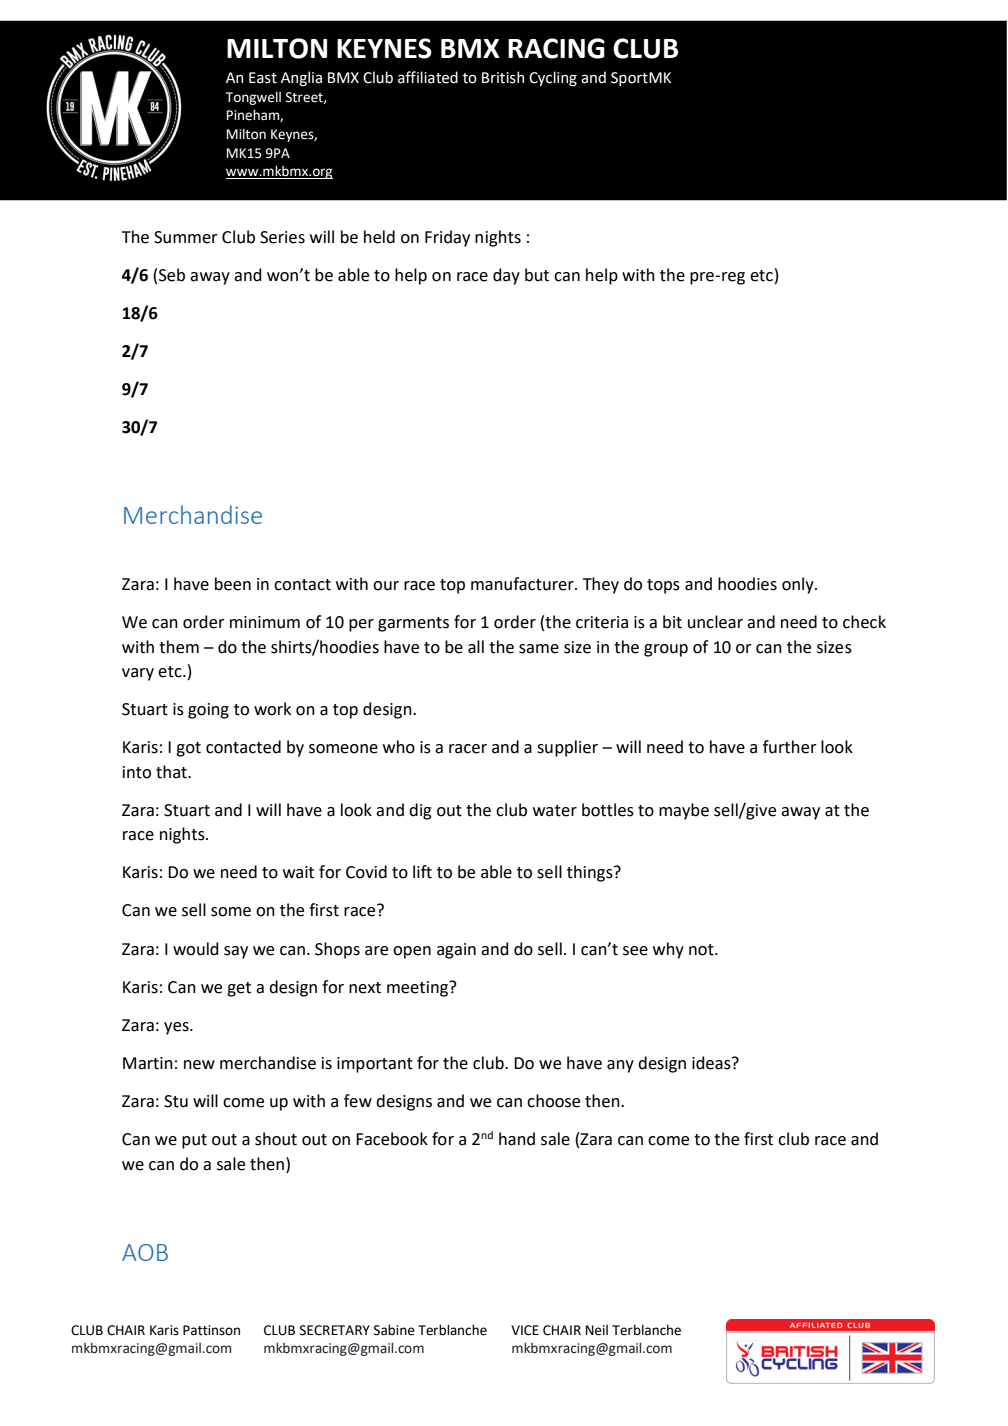 This document has height=1426, width=1008. Describe the element at coordinates (597, 1330) in the document. I see `Neil` at that location.
